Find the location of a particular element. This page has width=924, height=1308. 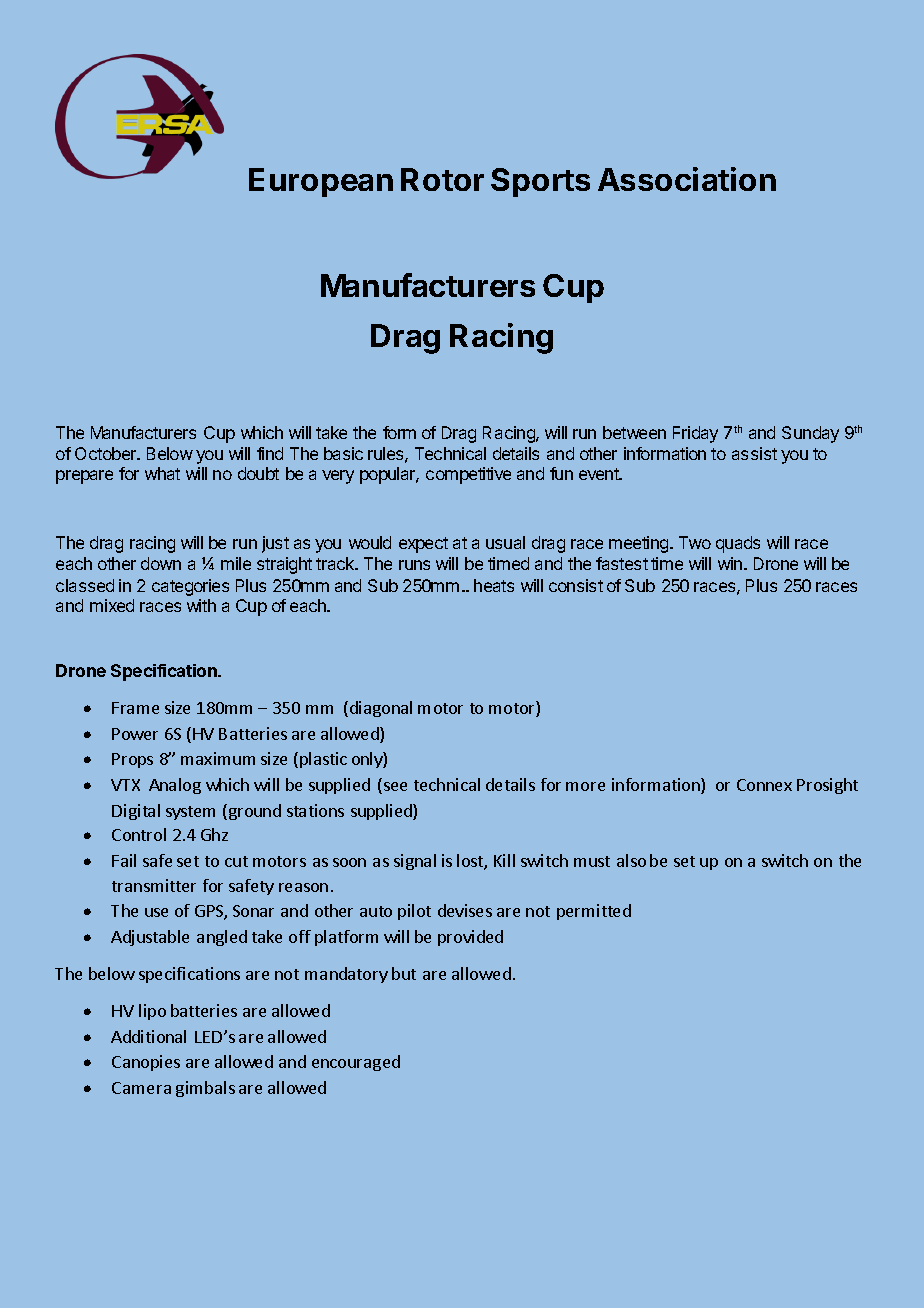

permitted is located at coordinates (594, 912).
